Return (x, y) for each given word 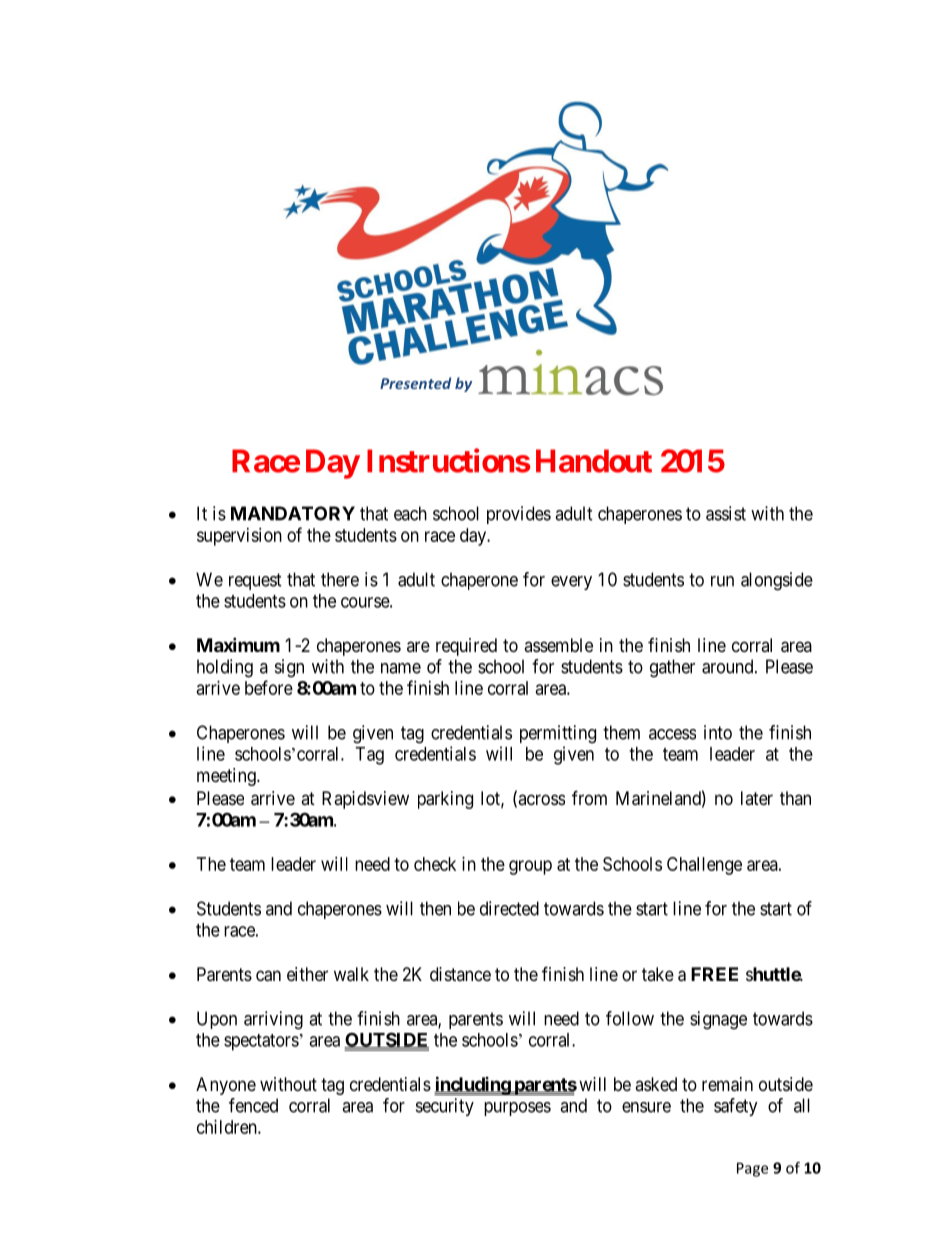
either (307, 974)
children (228, 1127)
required (466, 647)
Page (752, 1169)
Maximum (238, 644)
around (729, 666)
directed (509, 908)
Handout (594, 461)
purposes (517, 1109)
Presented (415, 383)
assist (726, 513)
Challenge (704, 866)
